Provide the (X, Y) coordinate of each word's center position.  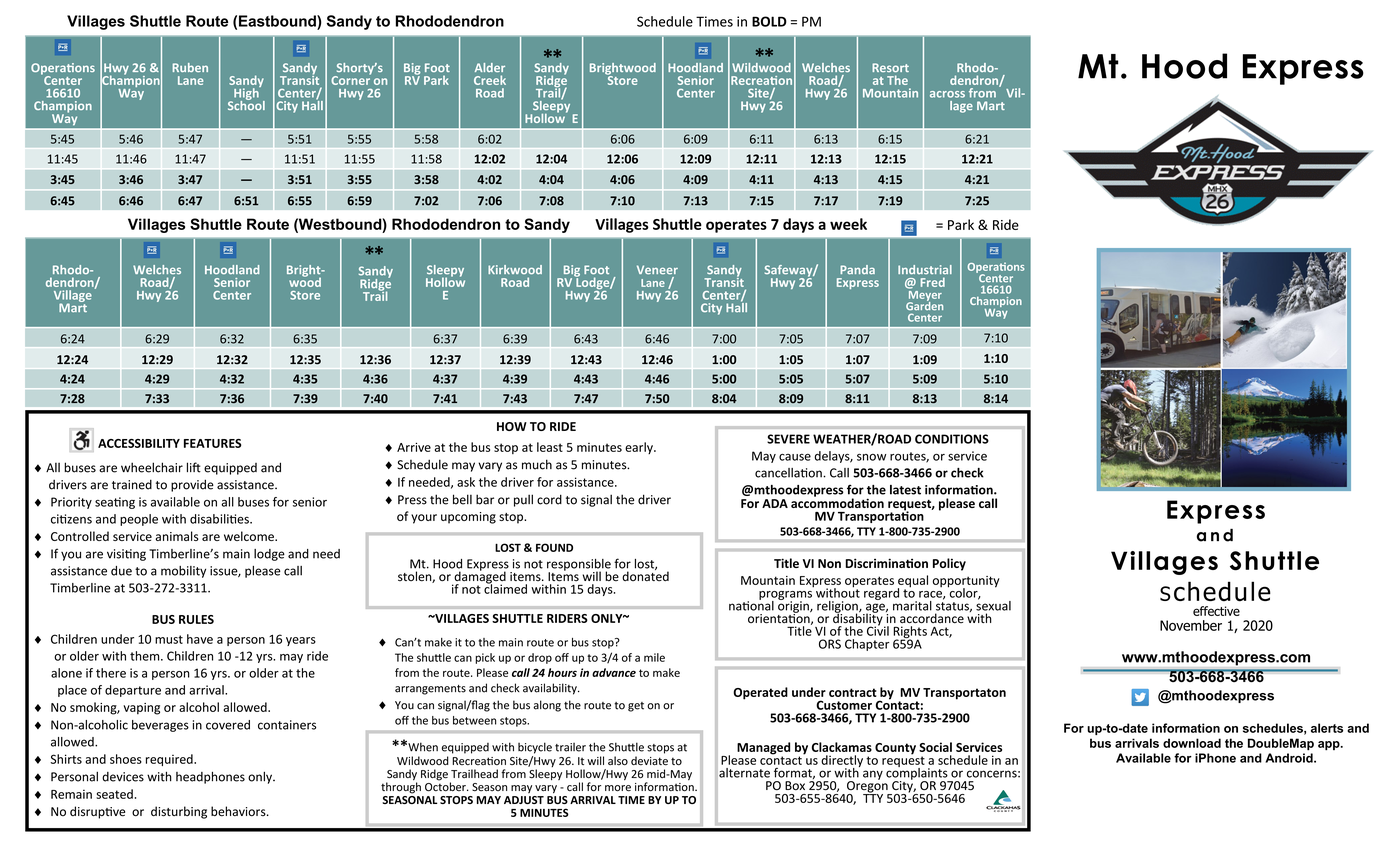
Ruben (190, 67)
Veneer (657, 270)
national (751, 604)
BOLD (769, 21)
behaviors (239, 811)
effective (1216, 611)
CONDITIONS (952, 439)
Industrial (925, 269)
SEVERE (788, 439)
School (246, 104)
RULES (196, 619)
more (618, 788)
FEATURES (212, 443)
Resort (890, 67)
